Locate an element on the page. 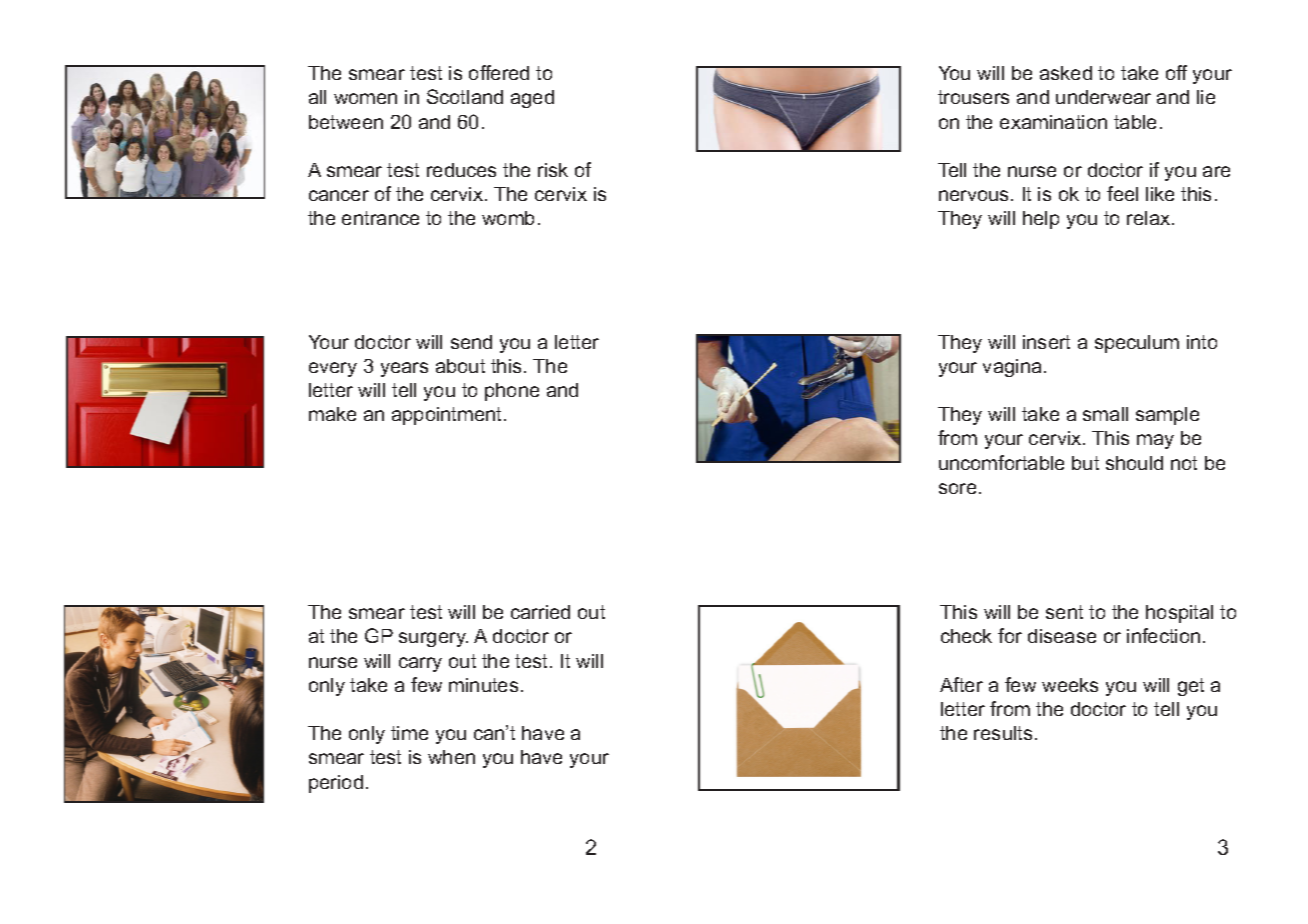 The width and height of the image is (1308, 924). nervous is located at coordinates (975, 195).
